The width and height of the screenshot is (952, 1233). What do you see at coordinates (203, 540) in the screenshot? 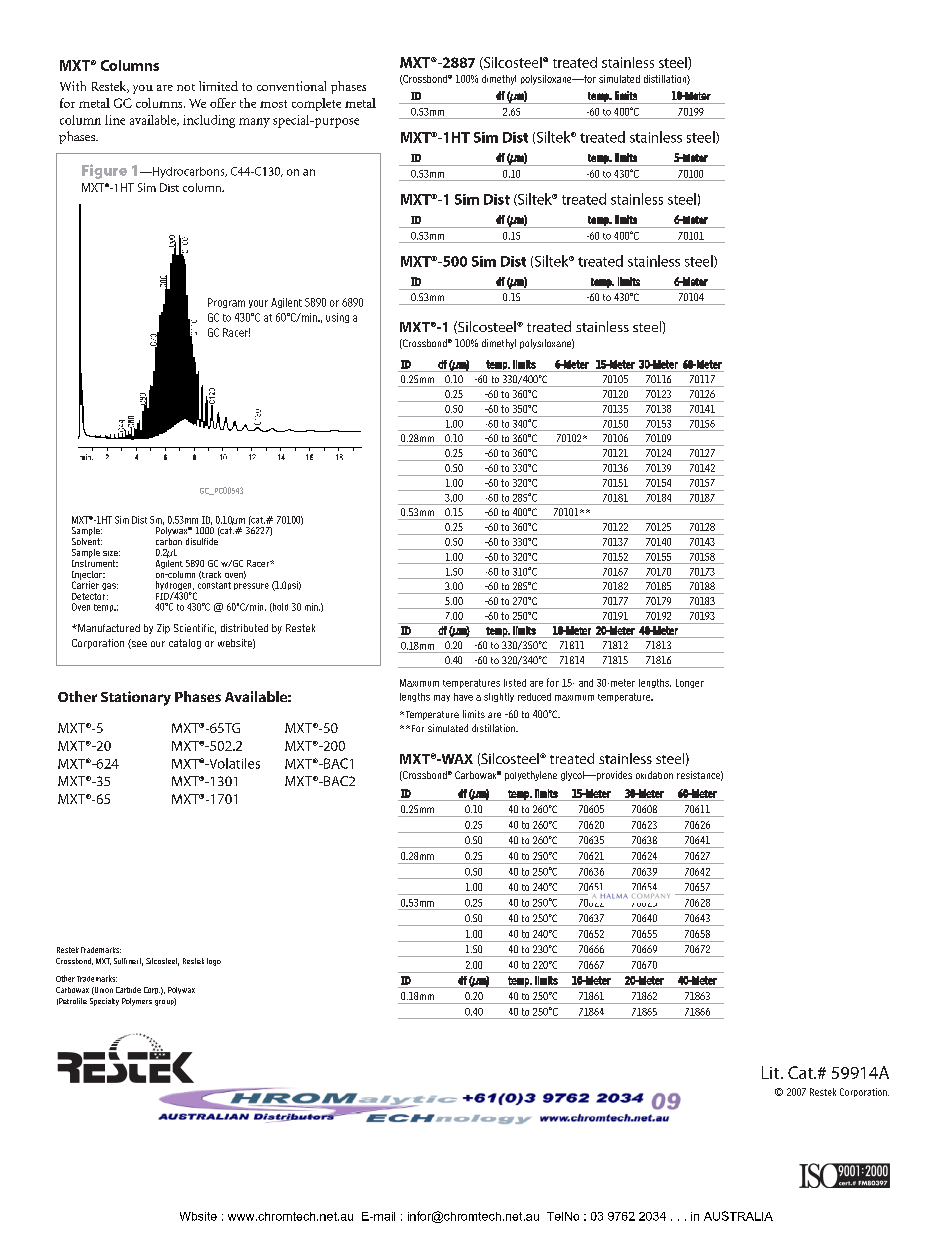
I see `disulfide` at bounding box center [203, 540].
